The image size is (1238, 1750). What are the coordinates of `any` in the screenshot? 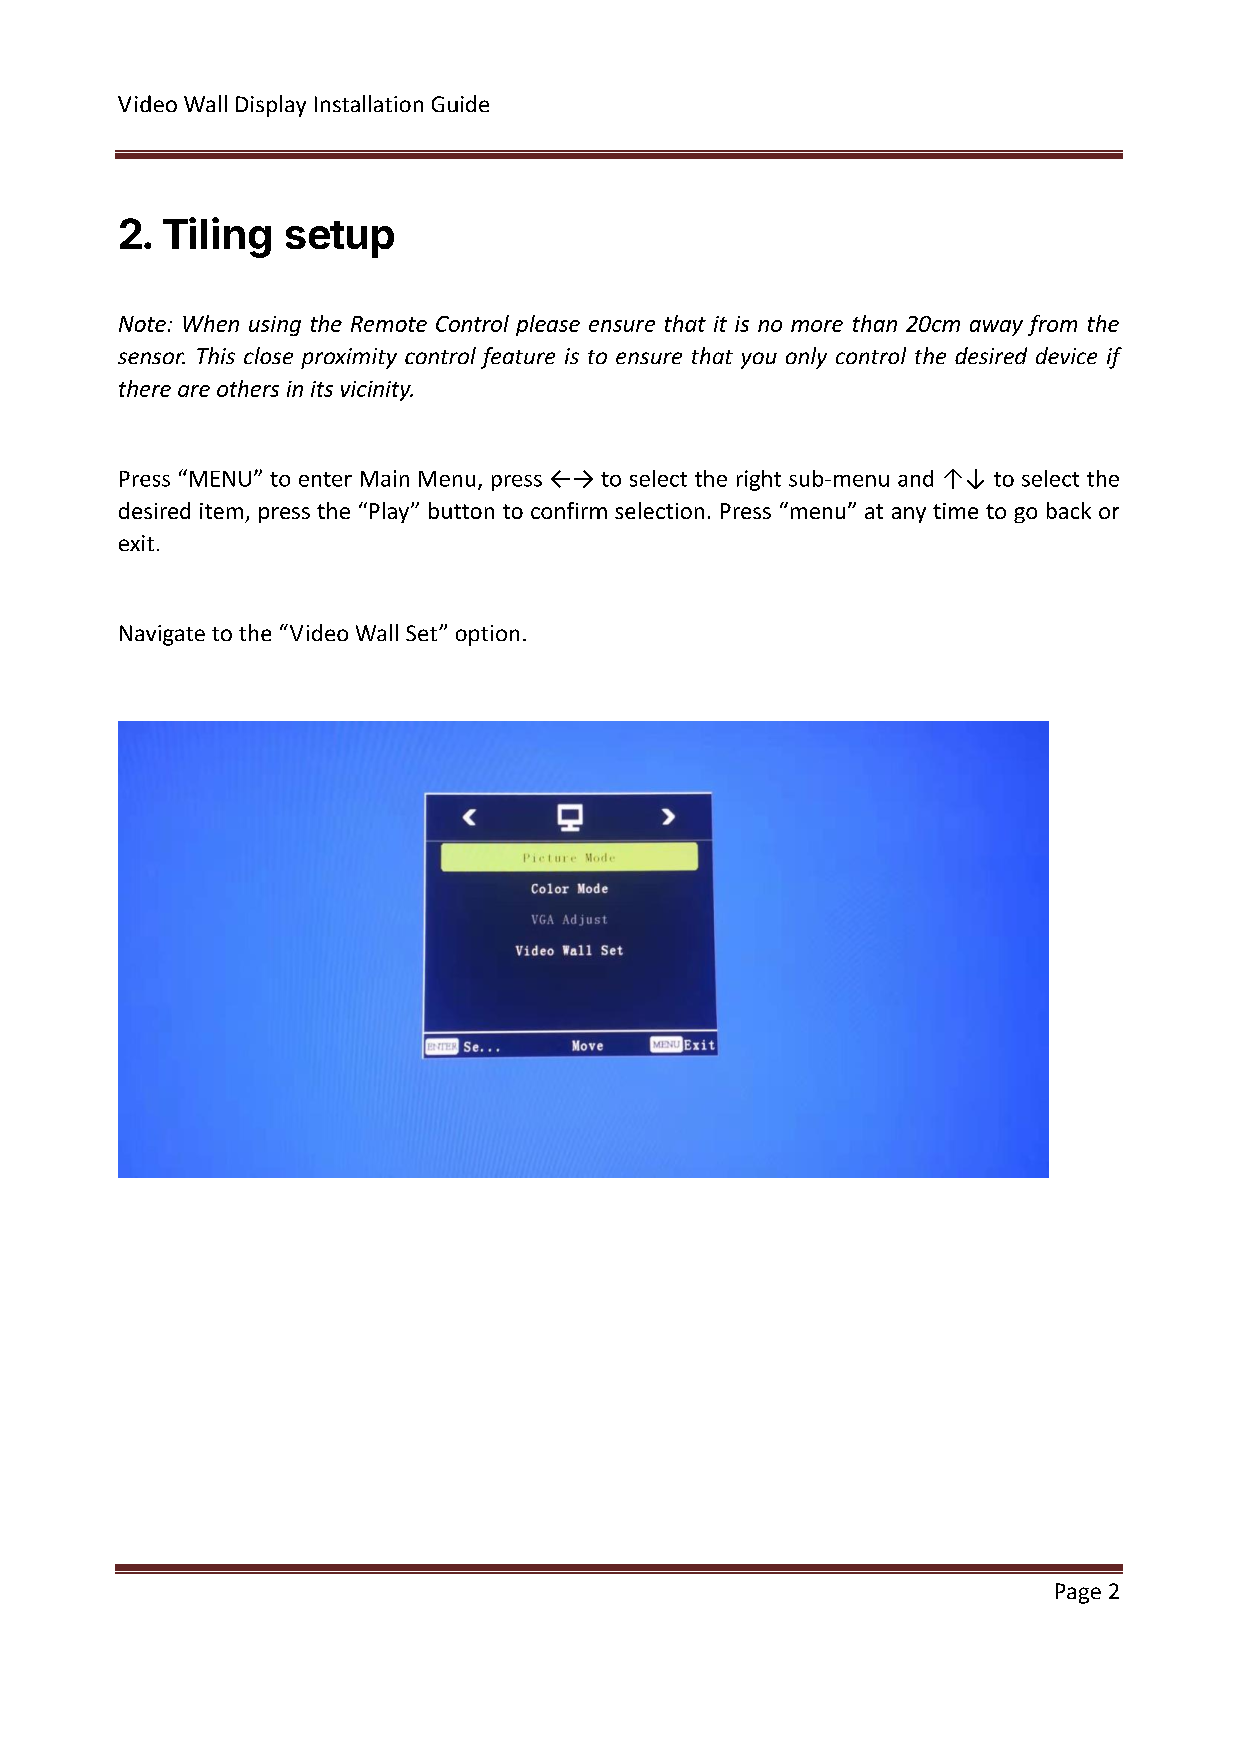 It's located at (909, 515).
